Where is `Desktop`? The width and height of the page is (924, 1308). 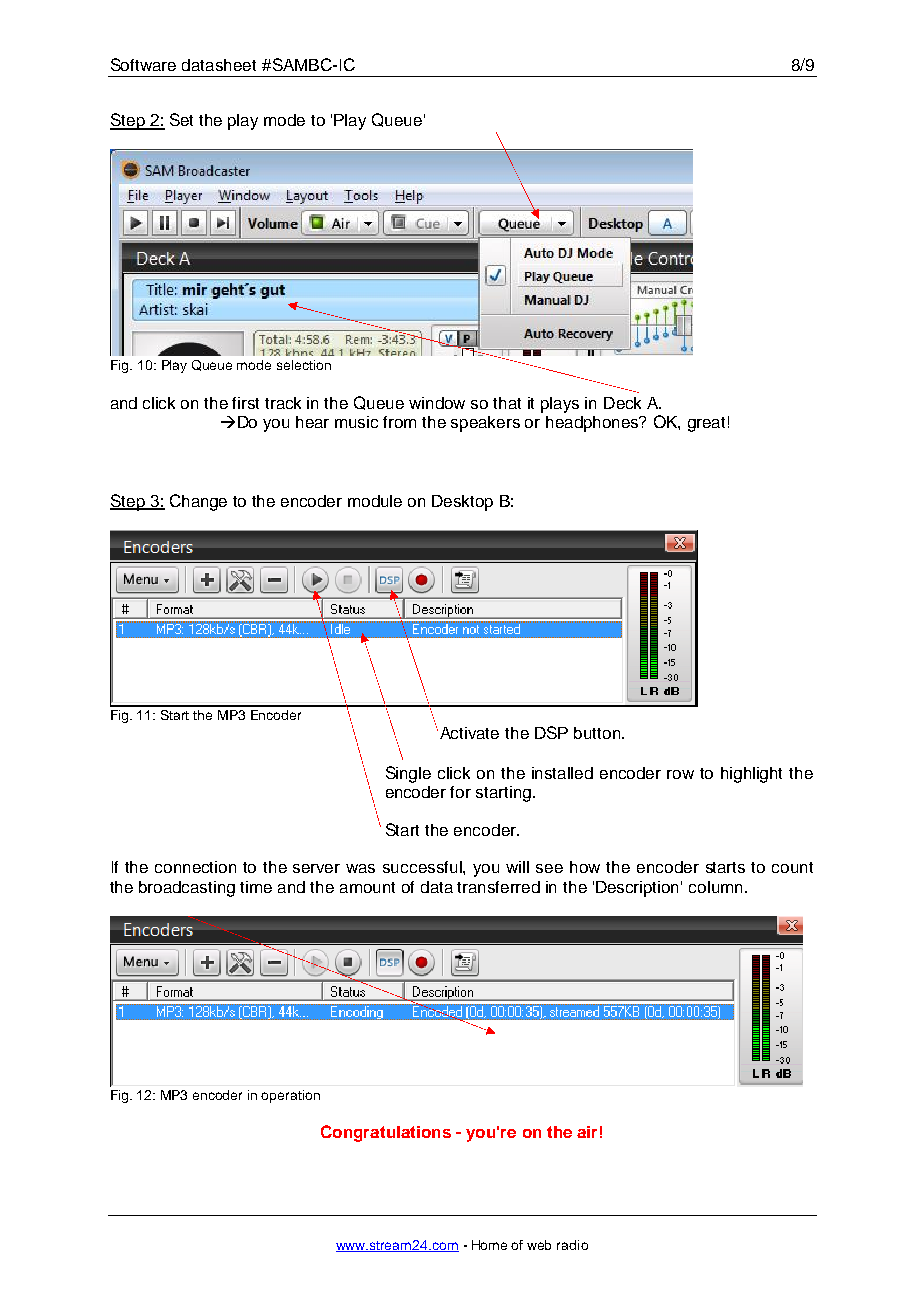
Desktop is located at coordinates (462, 503).
